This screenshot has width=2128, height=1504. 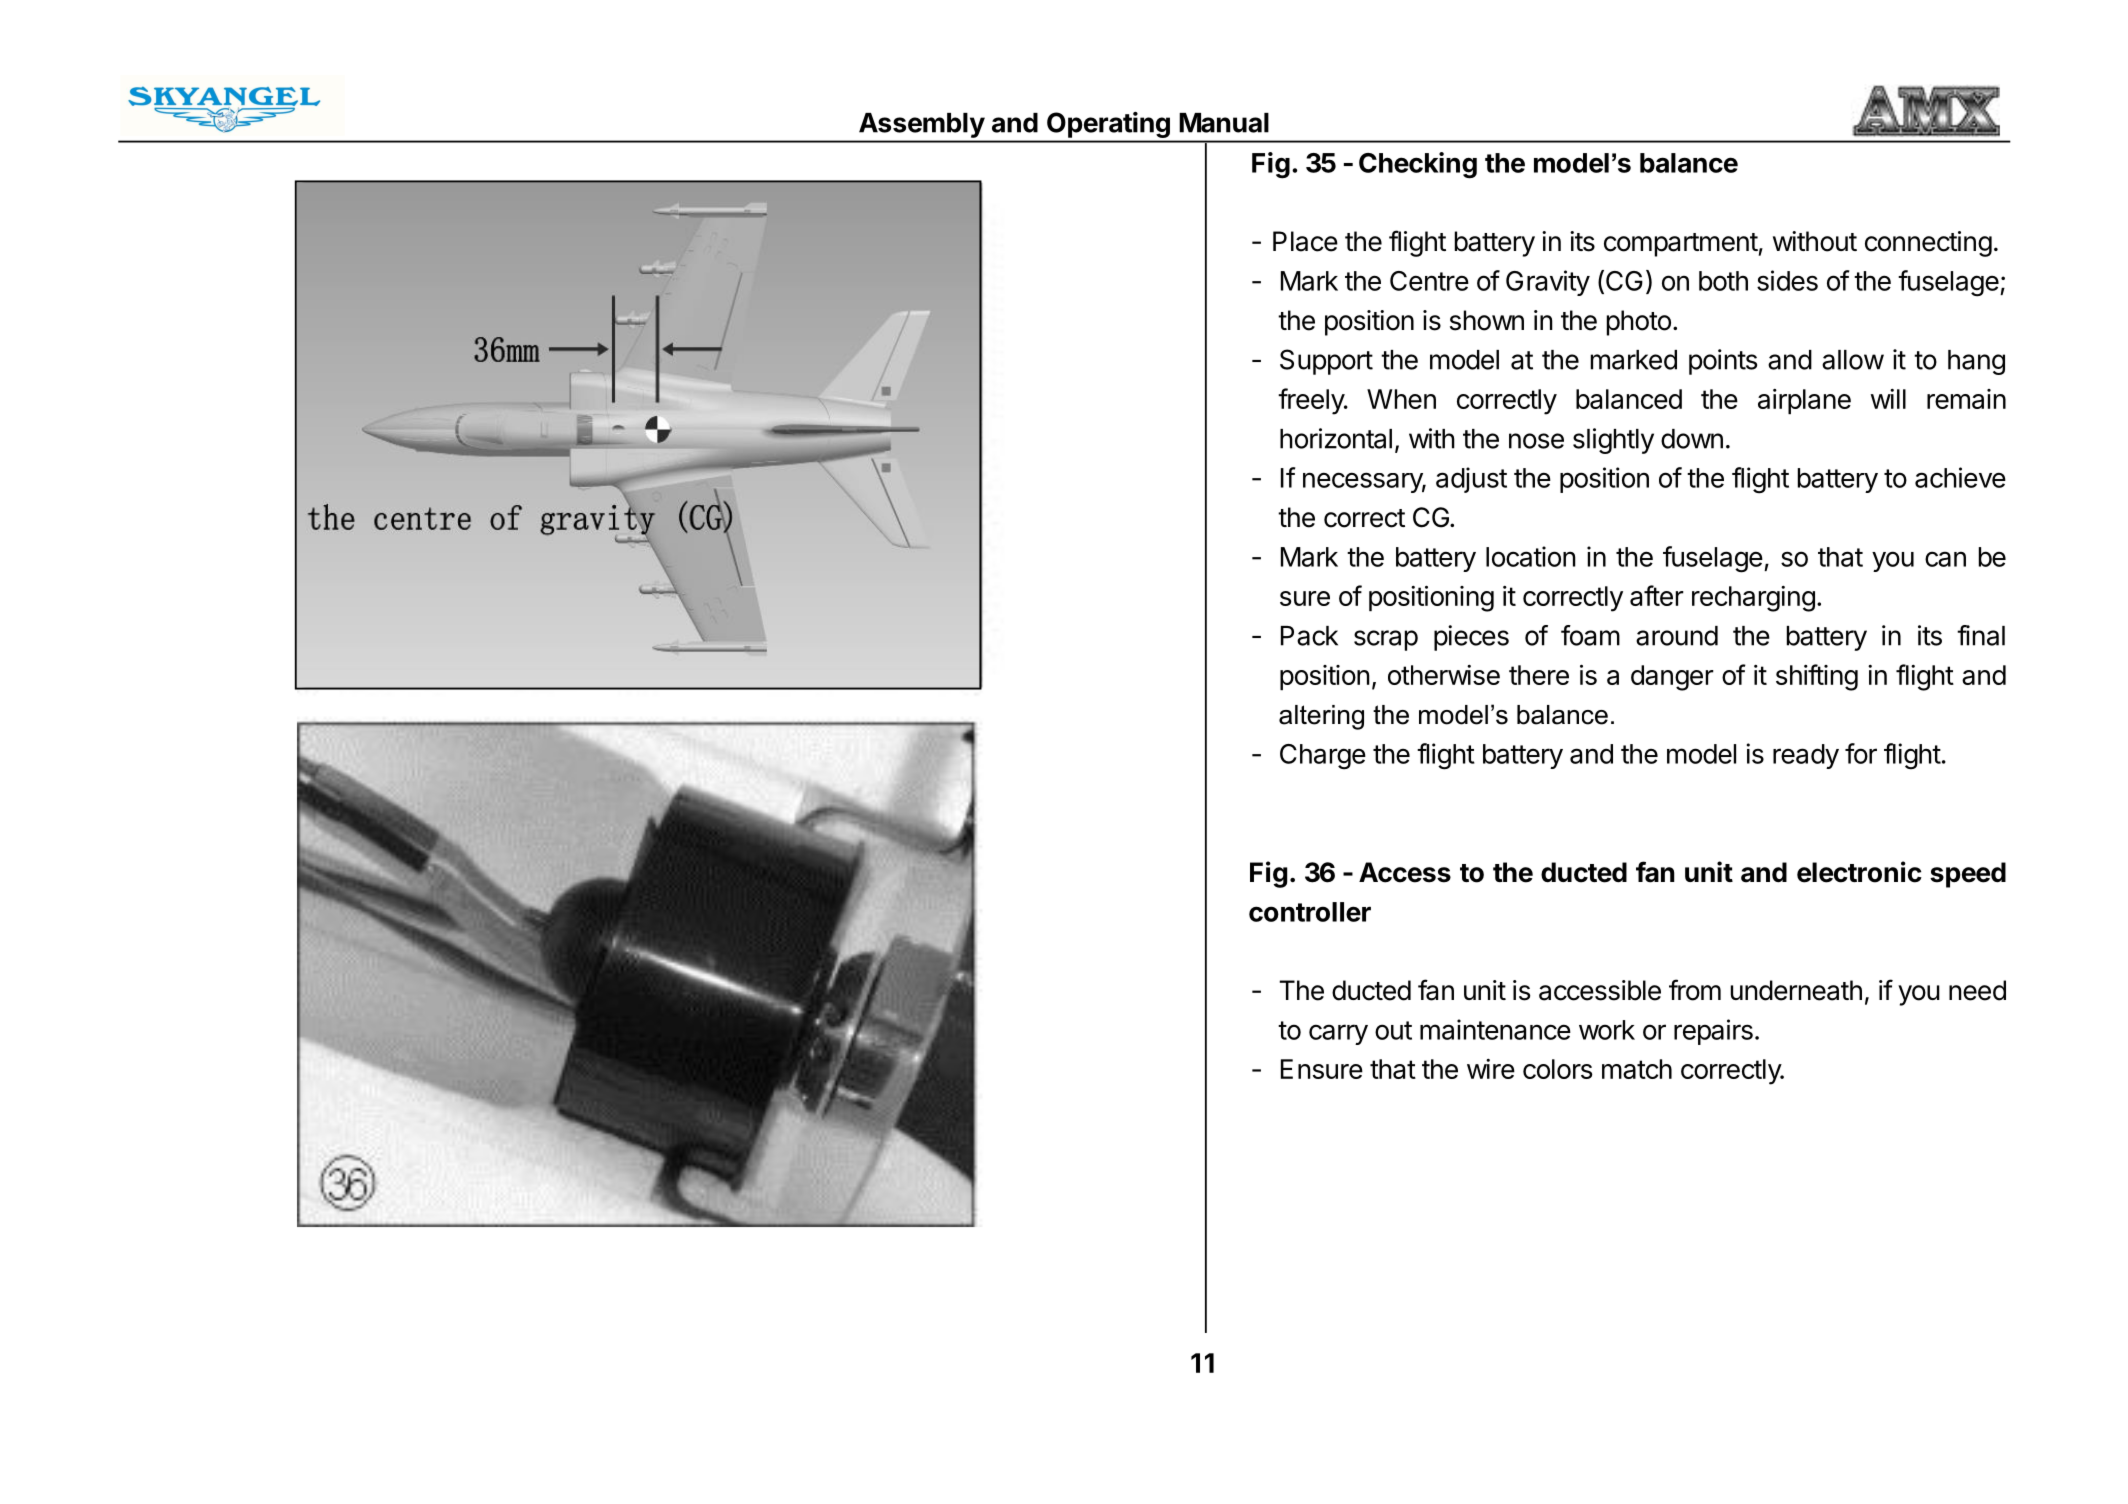 What do you see at coordinates (1861, 753) in the screenshot?
I see `for` at bounding box center [1861, 753].
